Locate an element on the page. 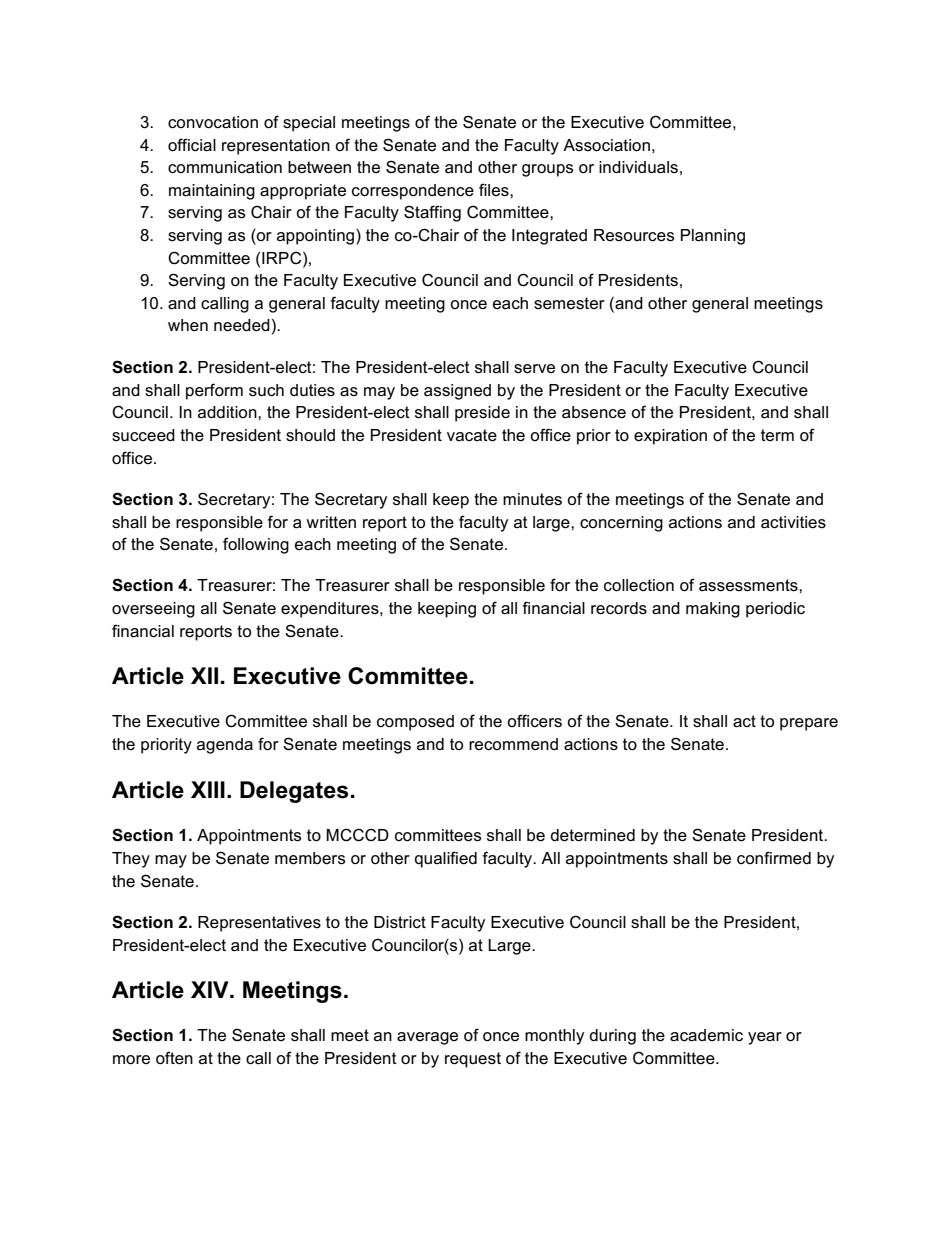 This page has width=952, height=1233. request is located at coordinates (473, 1060).
